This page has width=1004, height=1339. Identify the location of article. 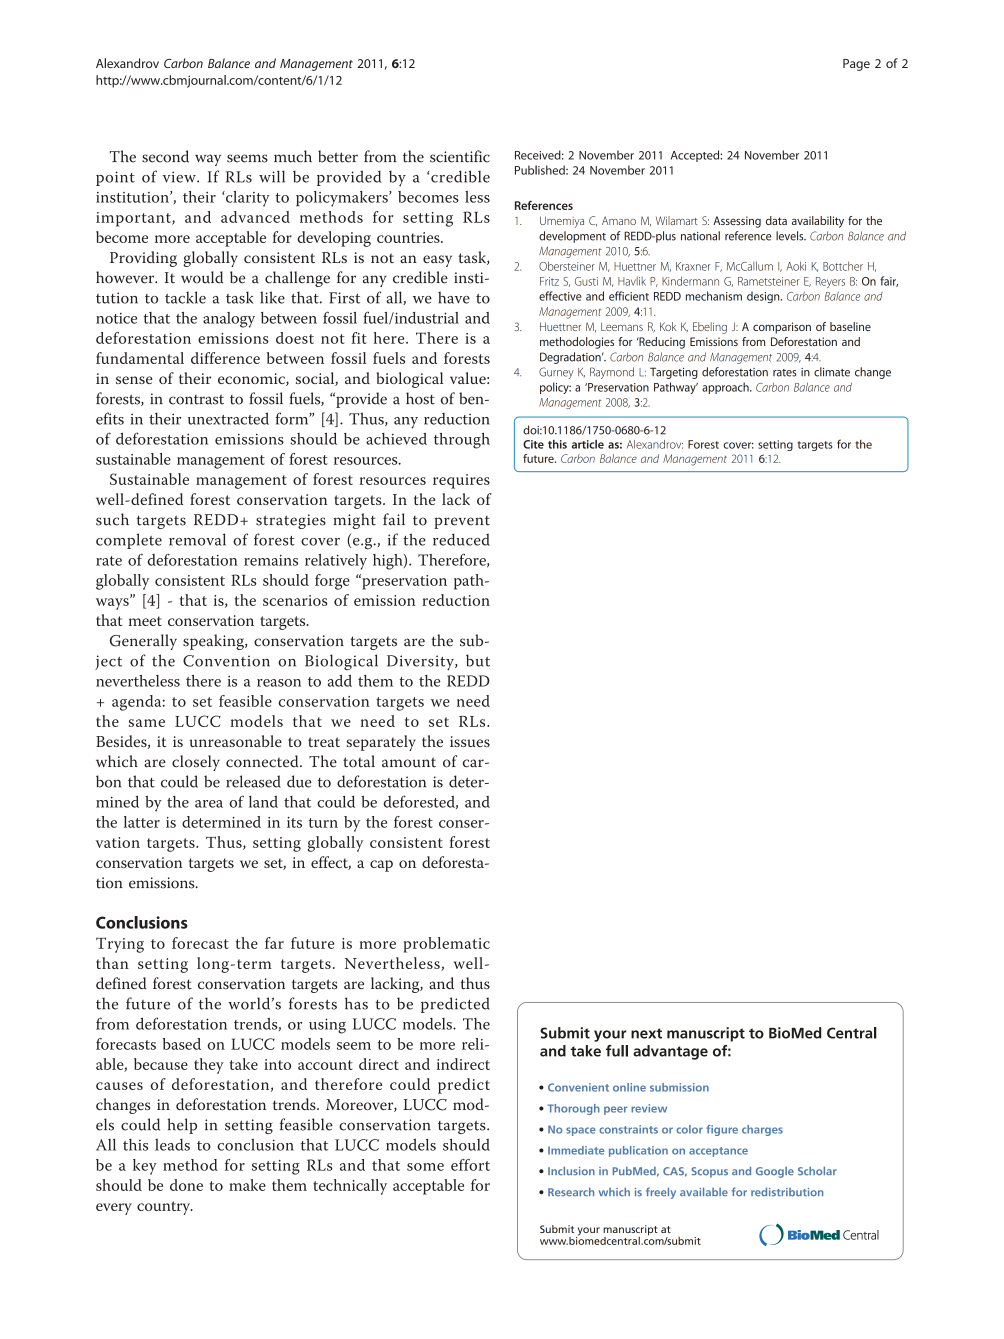
(588, 444).
